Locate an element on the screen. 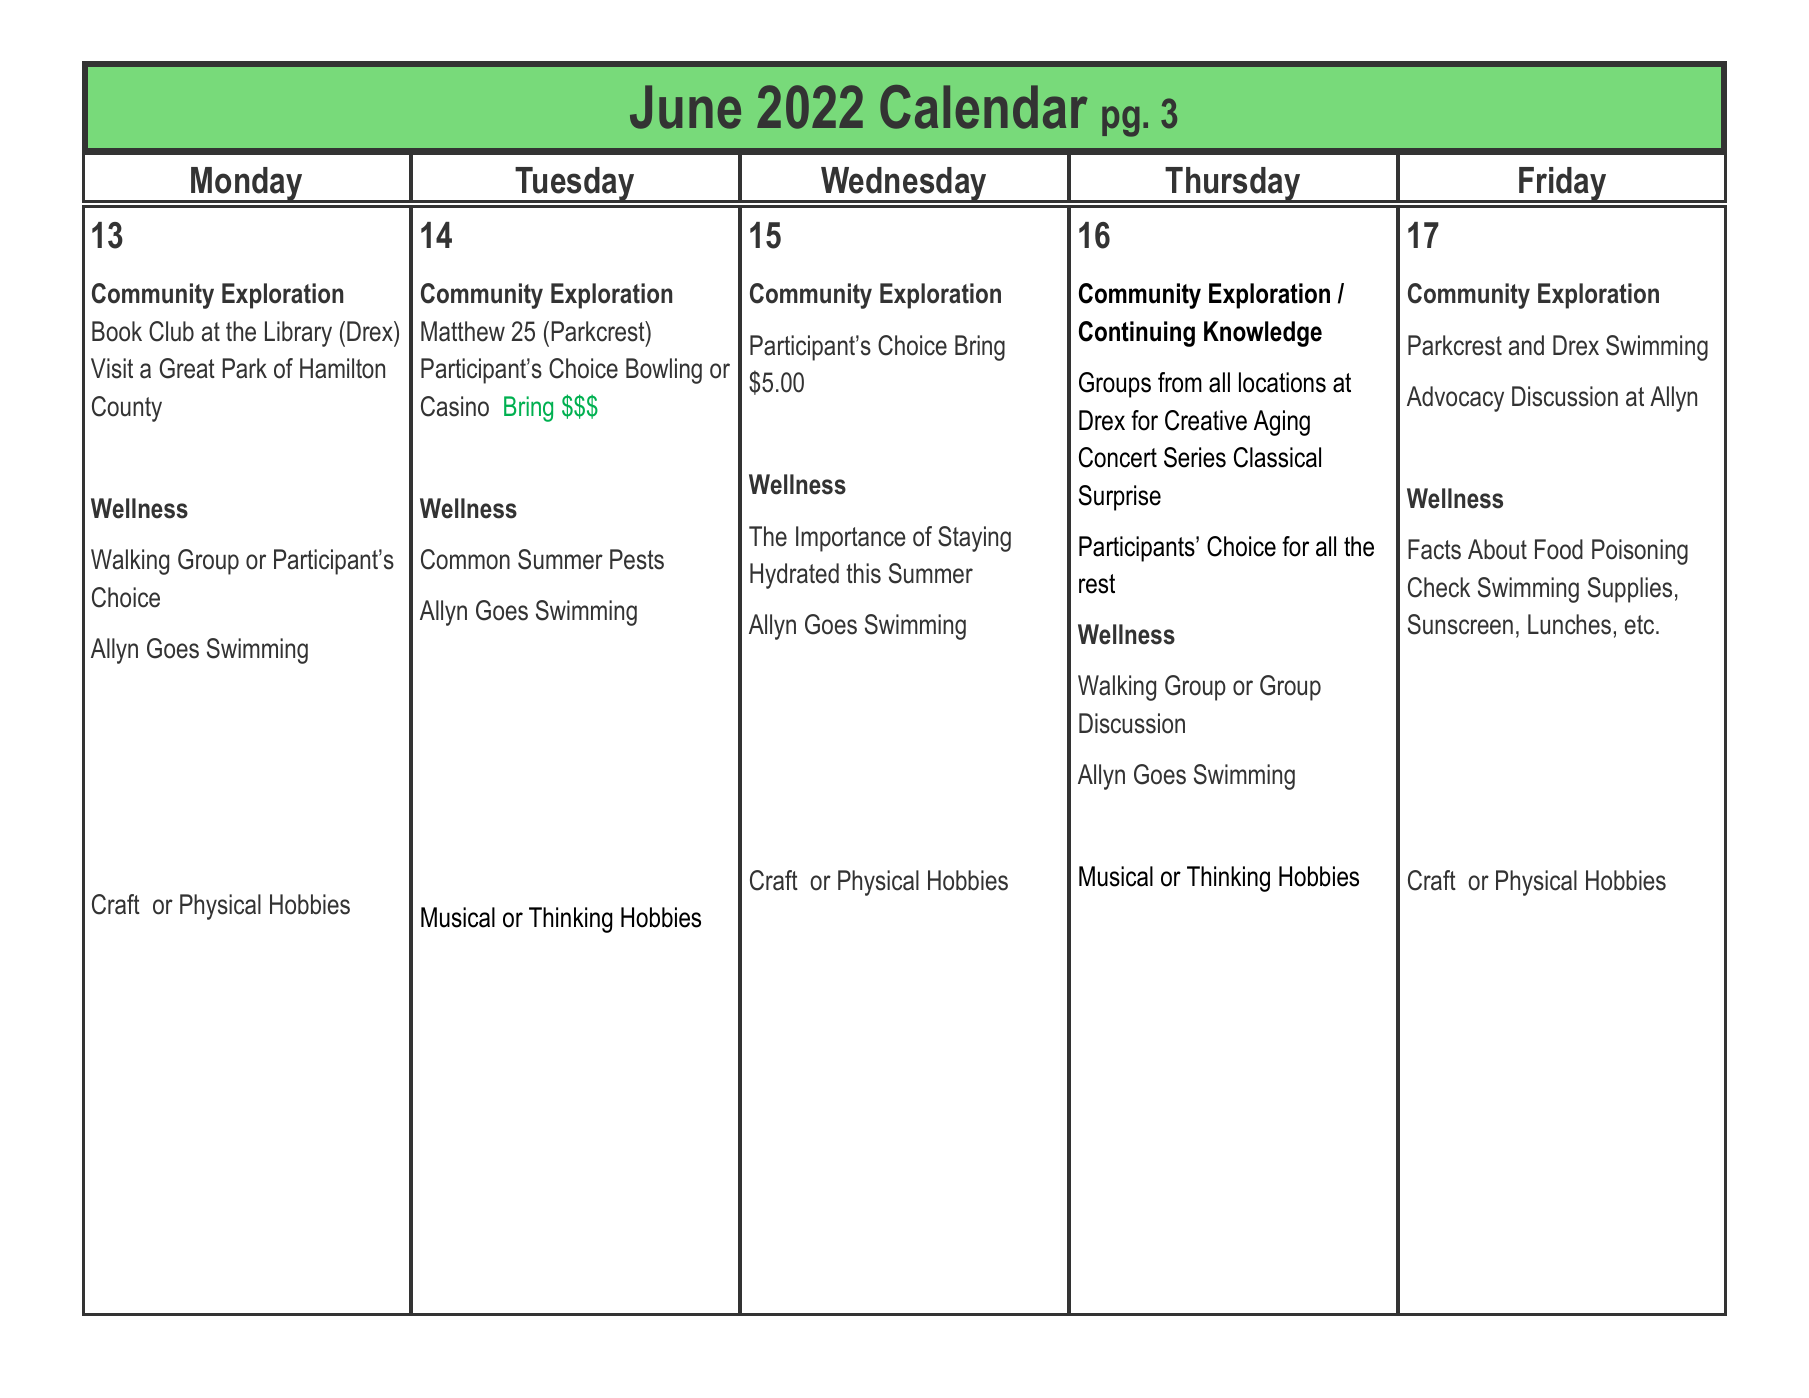 The image size is (1809, 1398). Monday is located at coordinates (247, 185).
